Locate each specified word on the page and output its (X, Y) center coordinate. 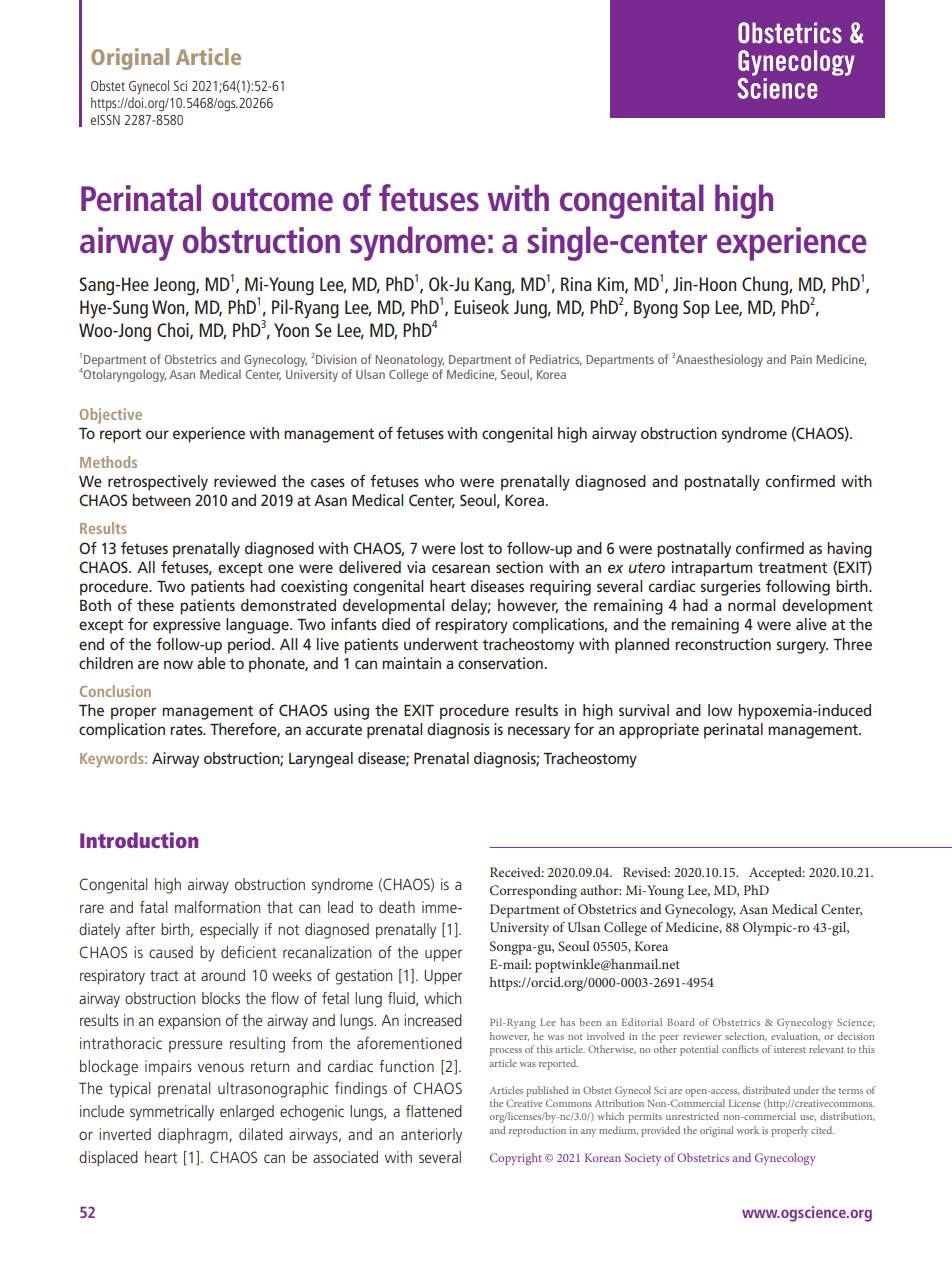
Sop (696, 309)
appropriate (659, 731)
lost (472, 548)
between (161, 500)
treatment (792, 567)
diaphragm (194, 1136)
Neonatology (409, 360)
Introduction (139, 840)
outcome (272, 199)
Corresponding (533, 892)
